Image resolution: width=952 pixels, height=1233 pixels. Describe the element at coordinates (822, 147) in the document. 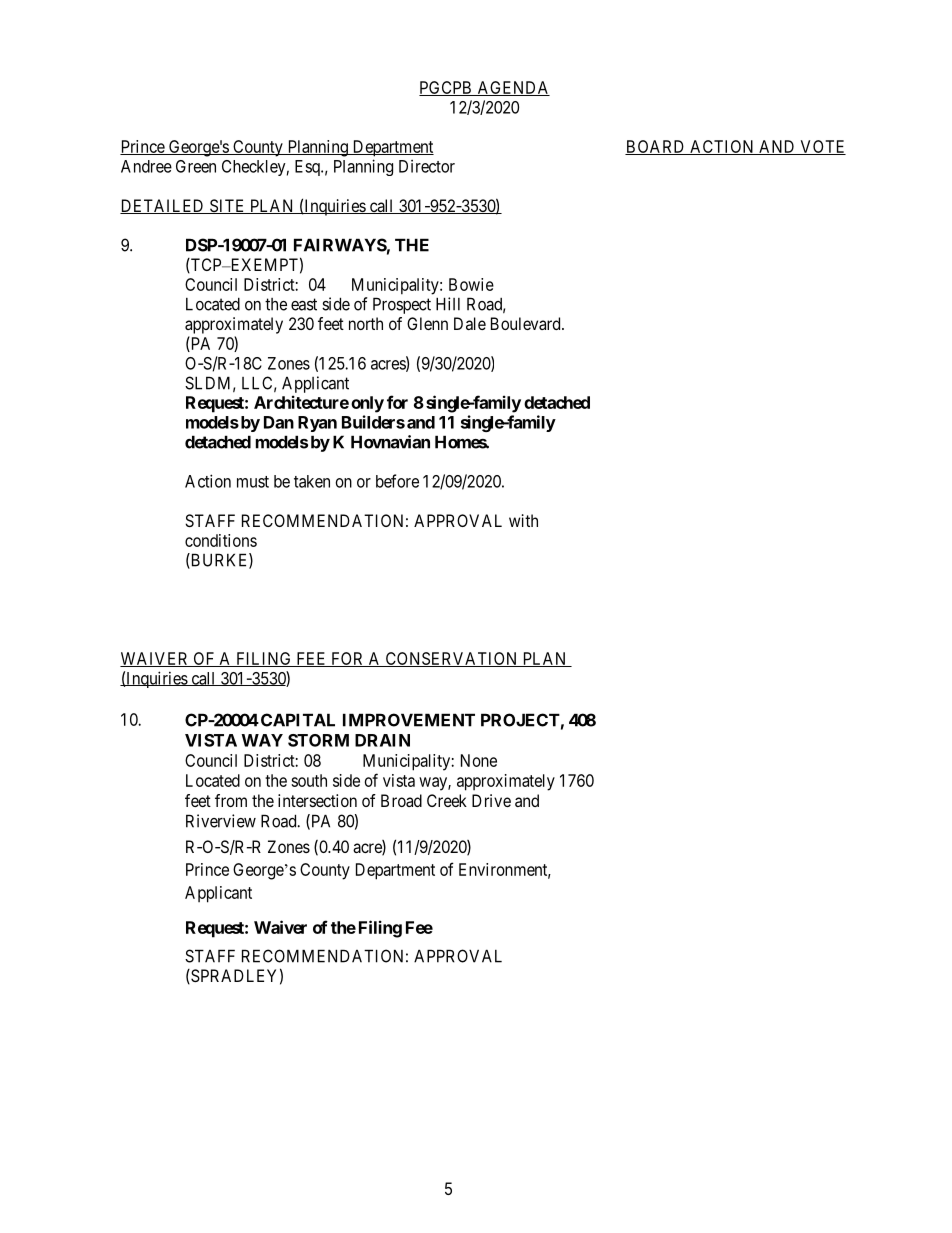

I see `VOTE` at that location.
